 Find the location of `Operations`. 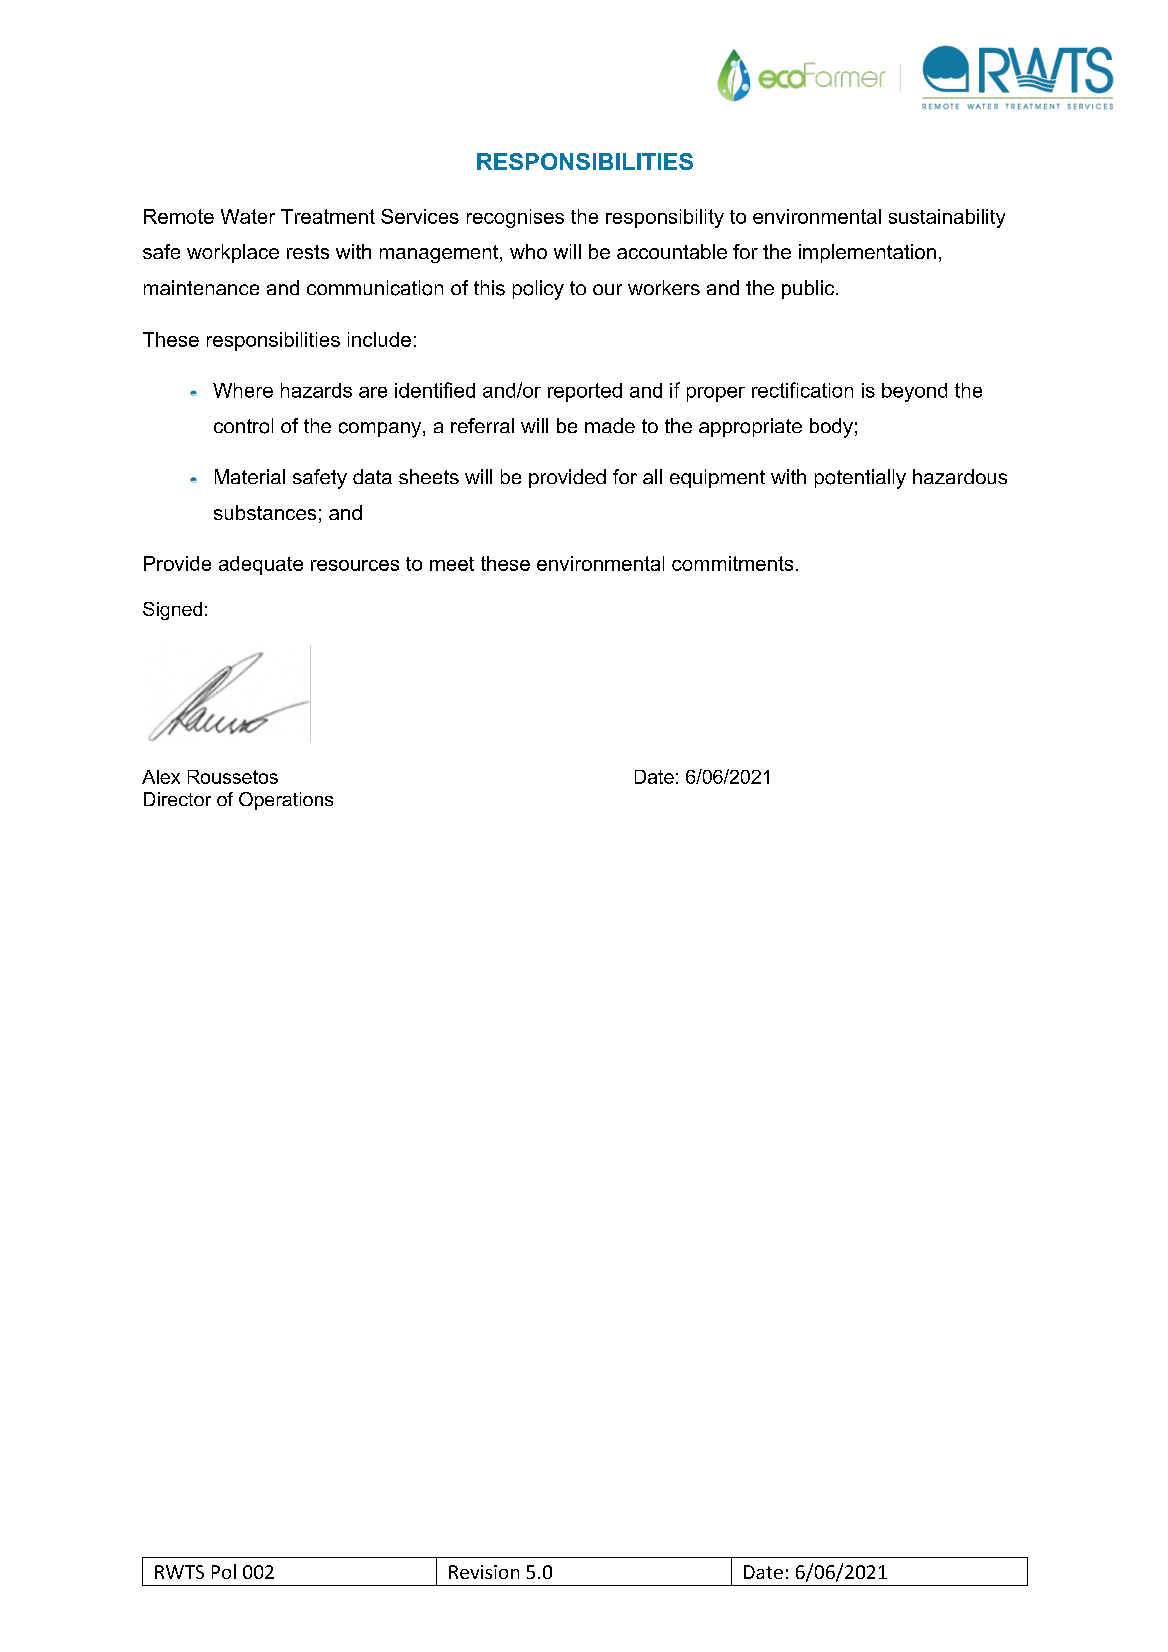

Operations is located at coordinates (286, 801).
